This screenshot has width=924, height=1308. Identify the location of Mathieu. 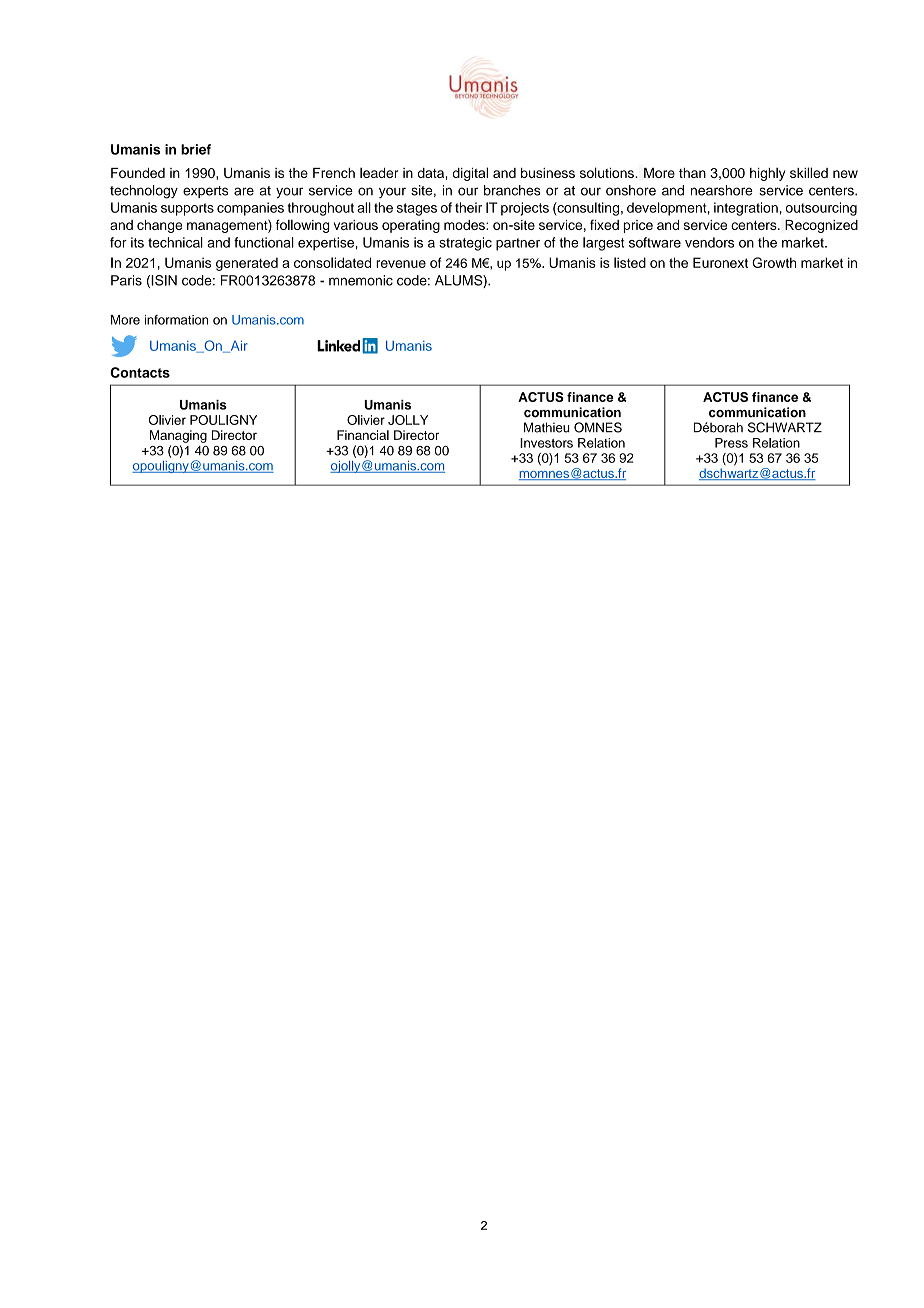
(547, 427).
